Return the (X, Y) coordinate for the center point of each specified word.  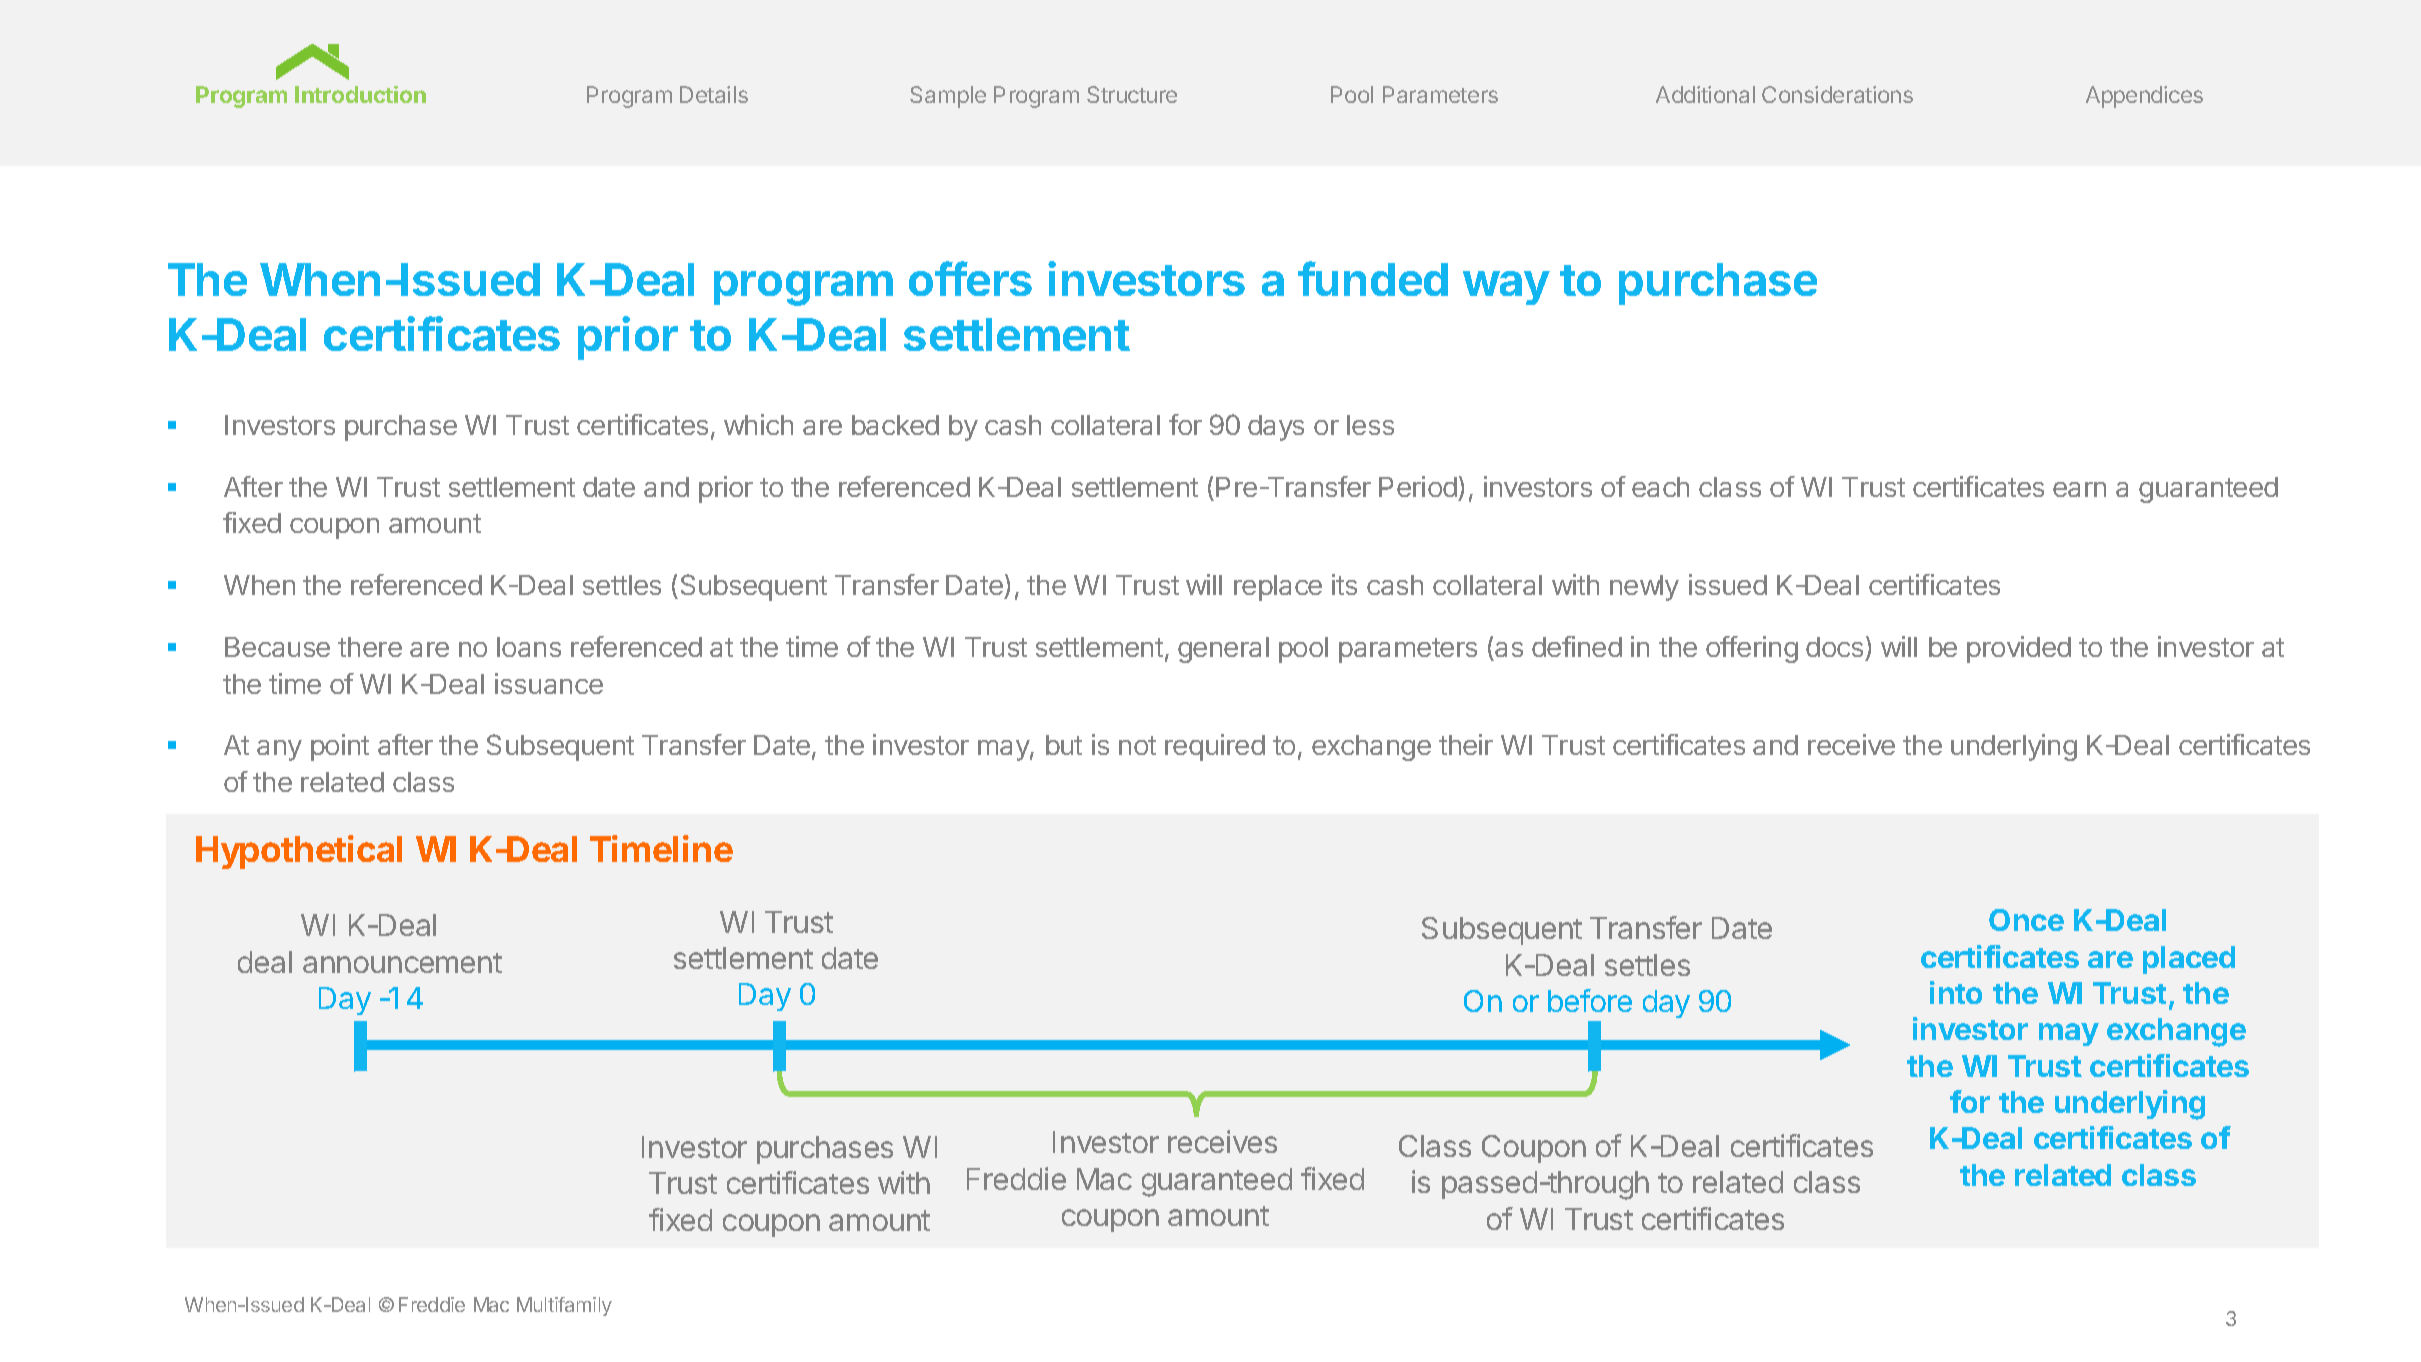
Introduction (360, 94)
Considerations (1837, 94)
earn (2079, 489)
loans (529, 647)
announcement (402, 963)
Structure (1132, 94)
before (1590, 1000)
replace (1278, 588)
